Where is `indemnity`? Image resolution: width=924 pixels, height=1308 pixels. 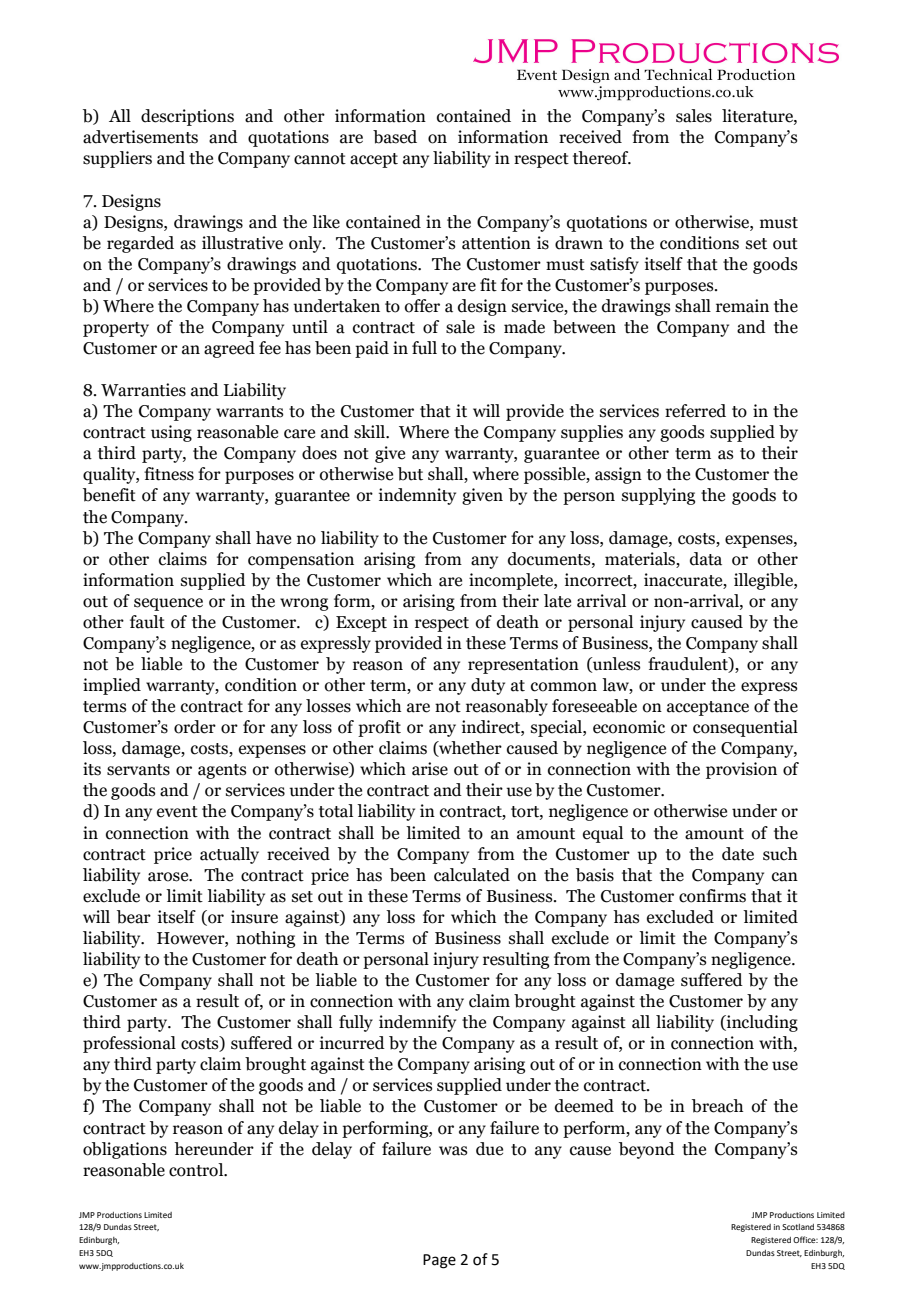
indemnity is located at coordinates (417, 496).
